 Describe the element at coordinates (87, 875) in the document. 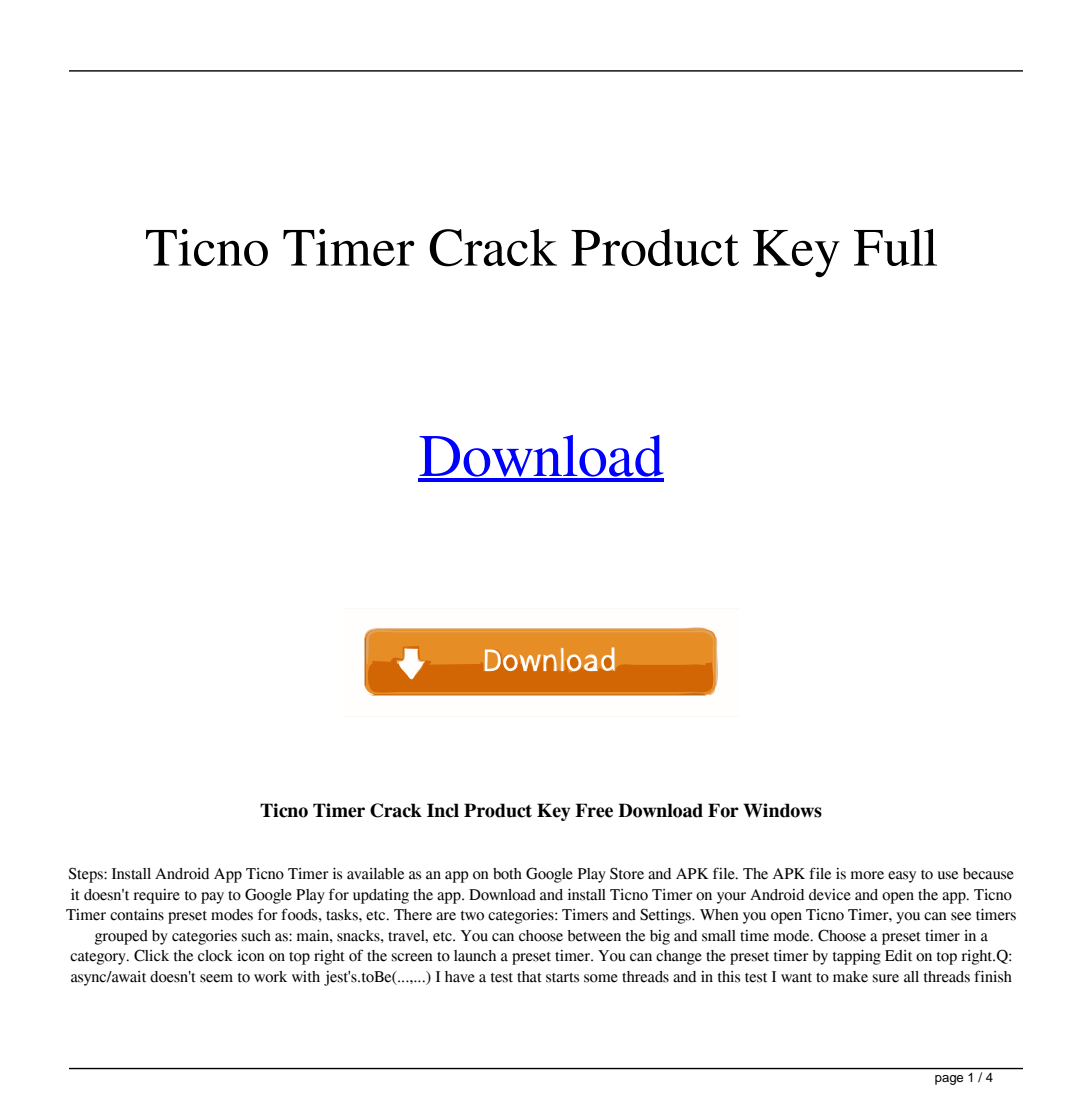

I see `Steps` at that location.
